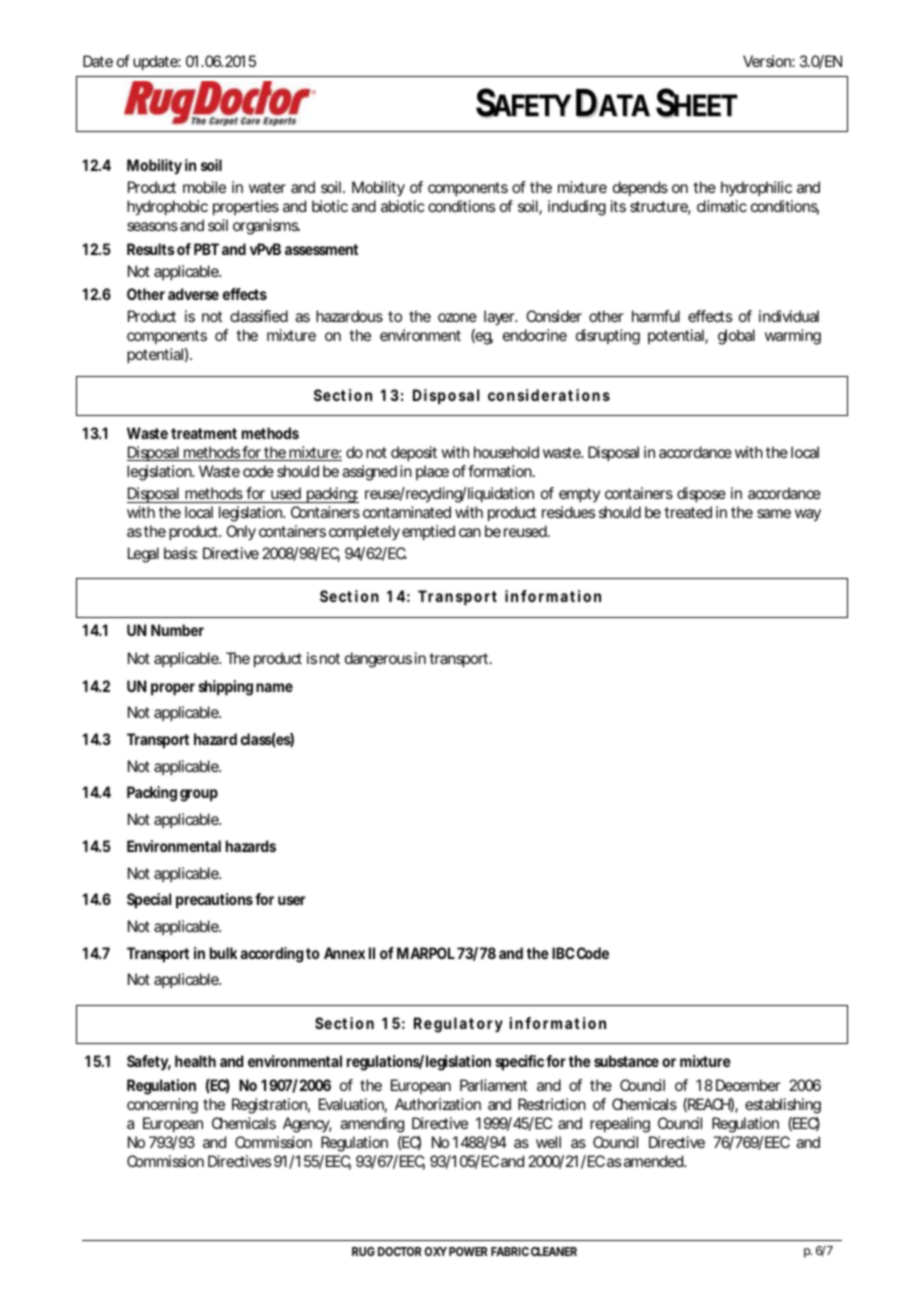 Image resolution: width=924 pixels, height=1308 pixels. Describe the element at coordinates (722, 206) in the page. I see `climatic` at that location.
